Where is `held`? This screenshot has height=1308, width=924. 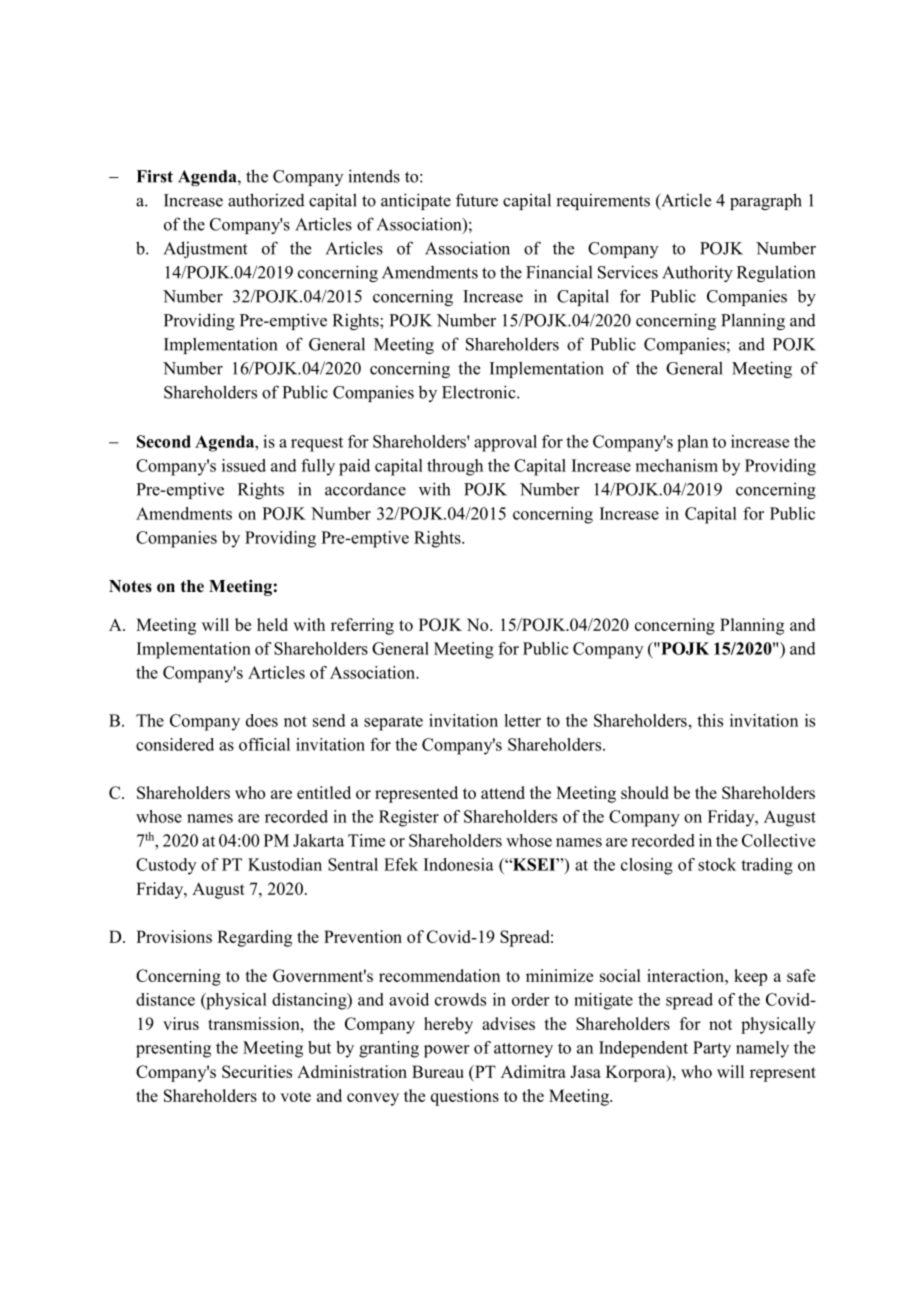 held is located at coordinates (272, 624).
